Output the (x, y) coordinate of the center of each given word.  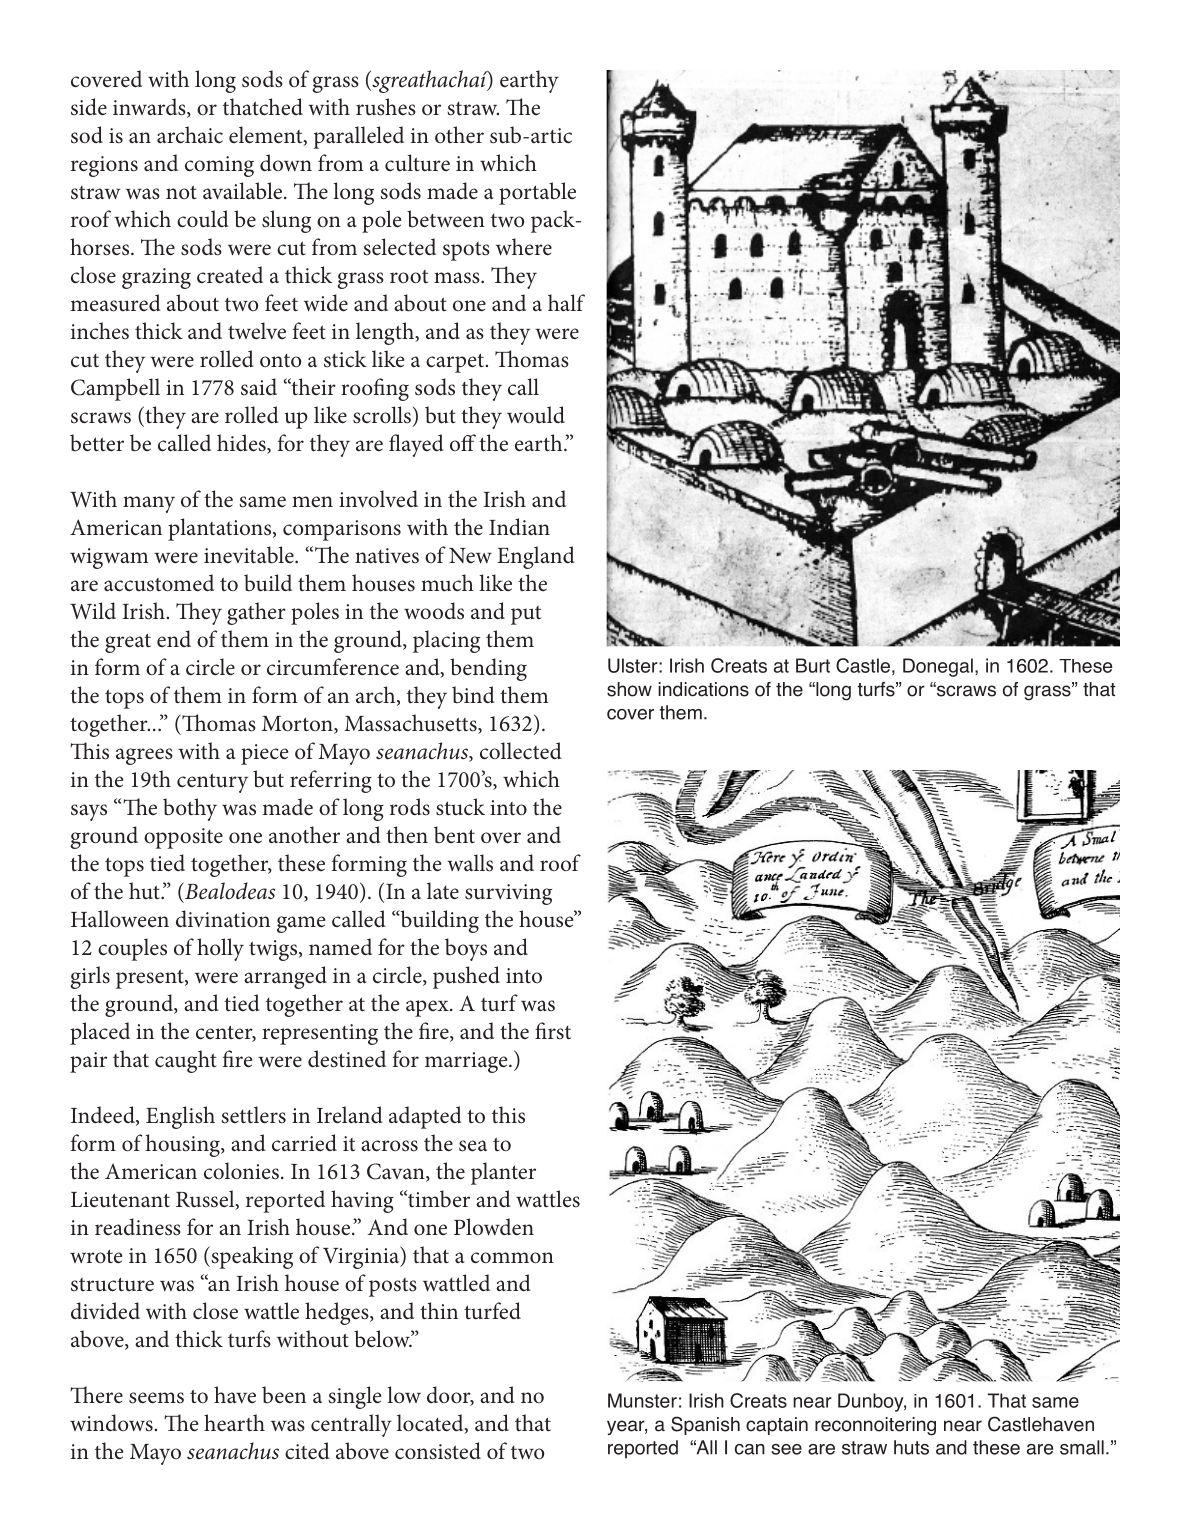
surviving (508, 894)
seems (156, 1398)
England (536, 557)
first (553, 1031)
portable (537, 193)
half (566, 303)
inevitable (250, 555)
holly (220, 949)
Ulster (634, 665)
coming (219, 166)
